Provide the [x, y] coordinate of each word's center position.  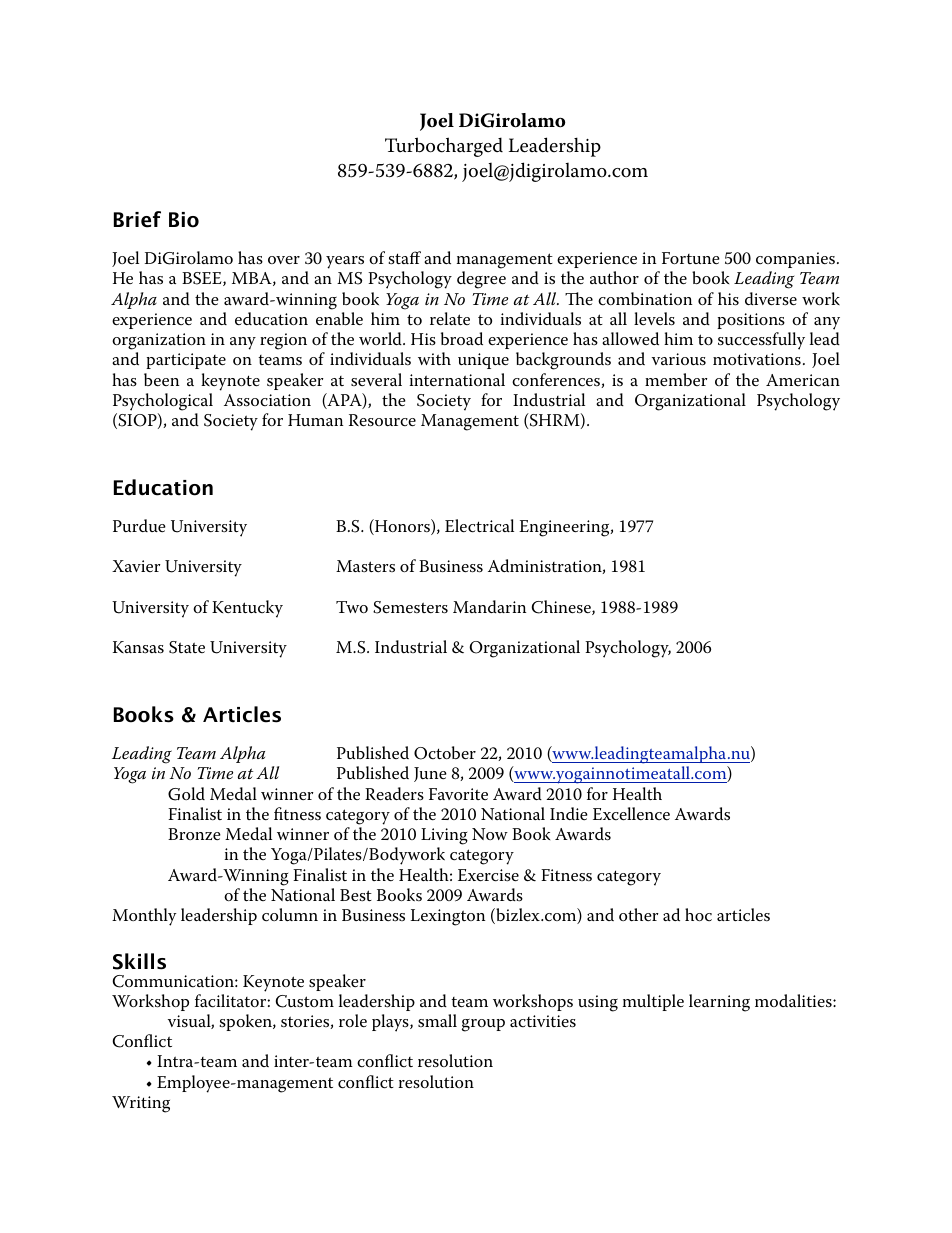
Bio [184, 220]
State [187, 647]
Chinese [562, 607]
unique [483, 361]
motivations [757, 359]
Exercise [488, 875]
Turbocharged [444, 147]
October [445, 753]
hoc [698, 914]
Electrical [479, 526]
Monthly [144, 917]
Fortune [691, 258]
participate [186, 361]
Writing [141, 1104]
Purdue [139, 525]
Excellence [631, 814]
